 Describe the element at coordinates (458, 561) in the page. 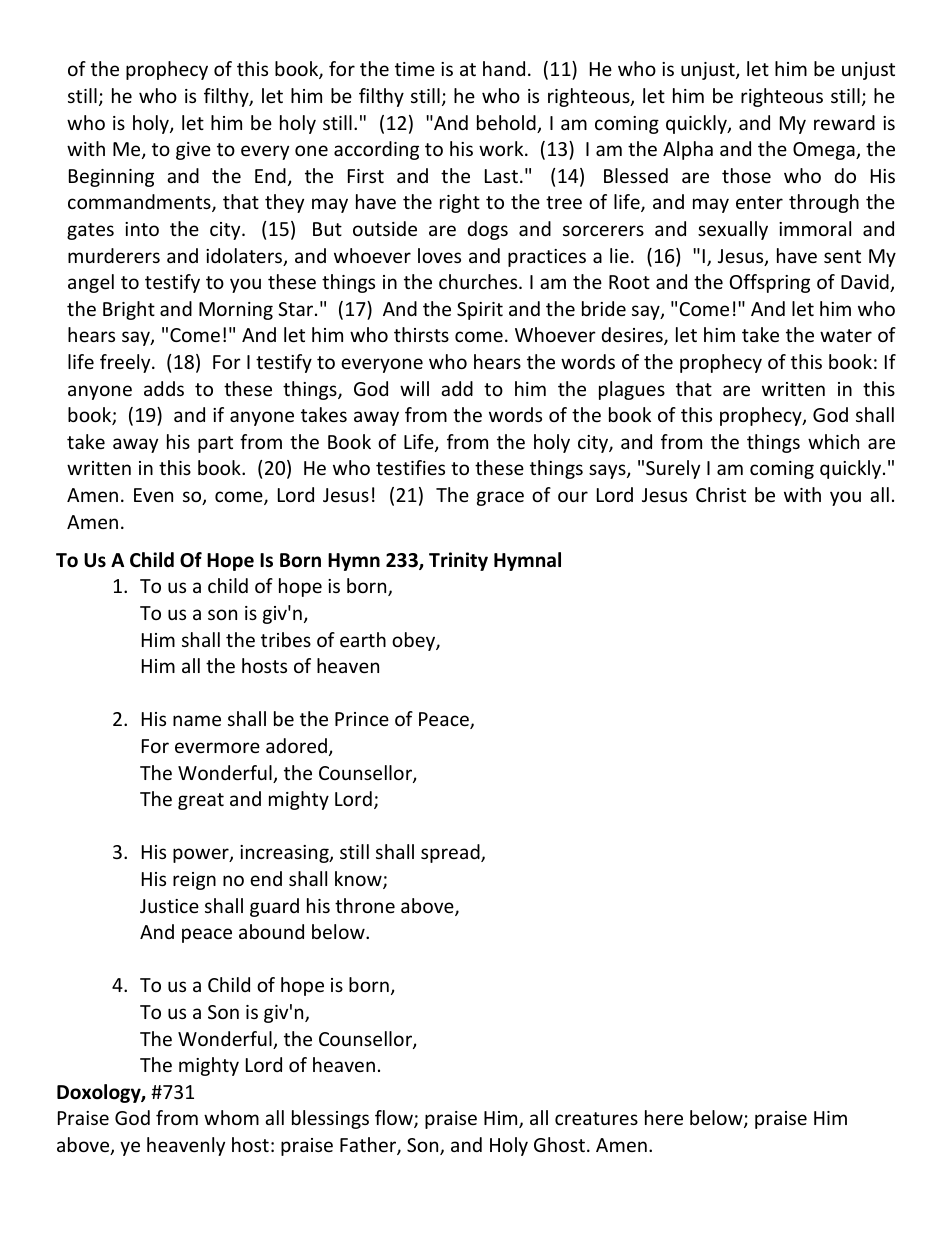

I see `Trinity` at that location.
